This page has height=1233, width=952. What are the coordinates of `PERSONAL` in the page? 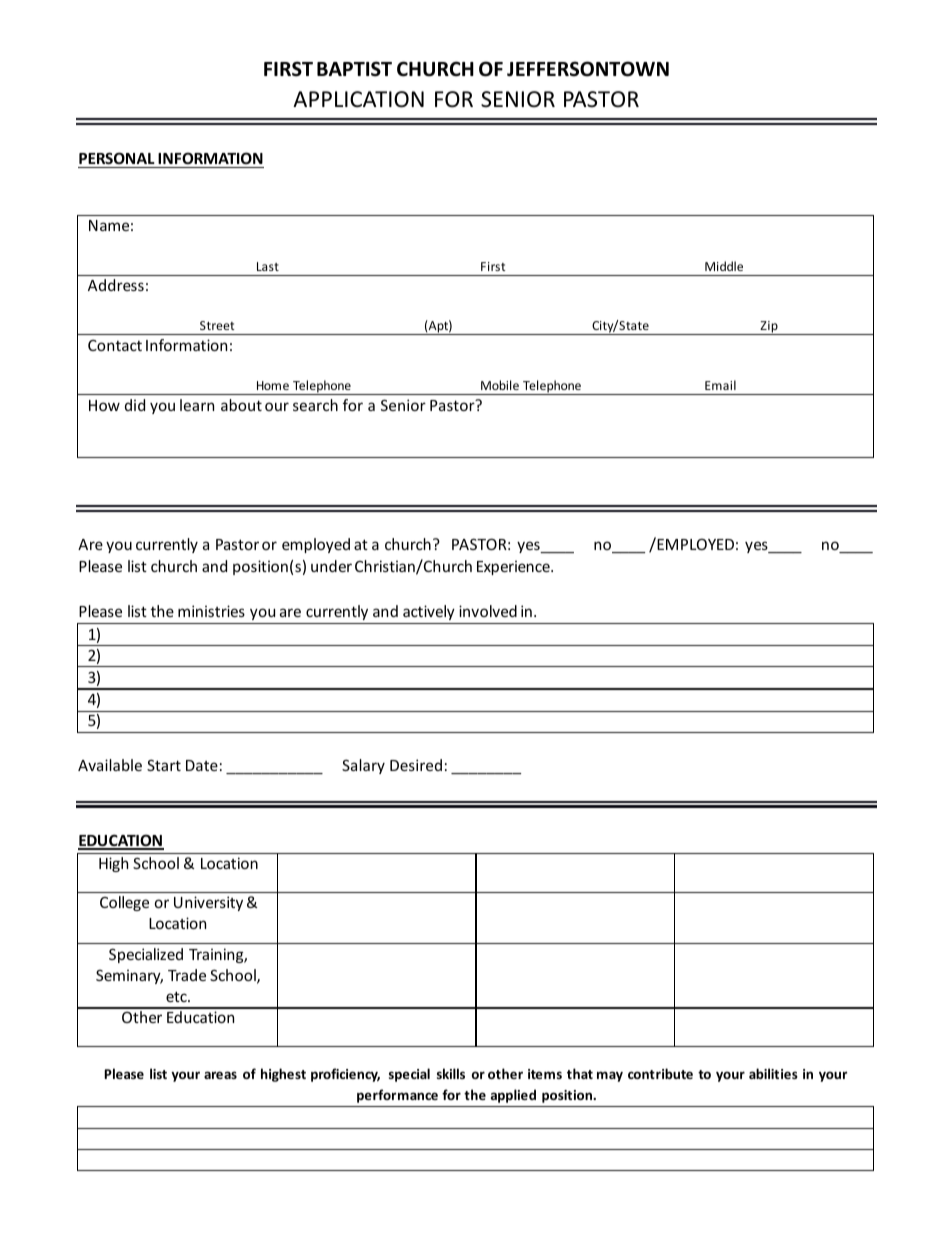 It's located at (117, 158).
